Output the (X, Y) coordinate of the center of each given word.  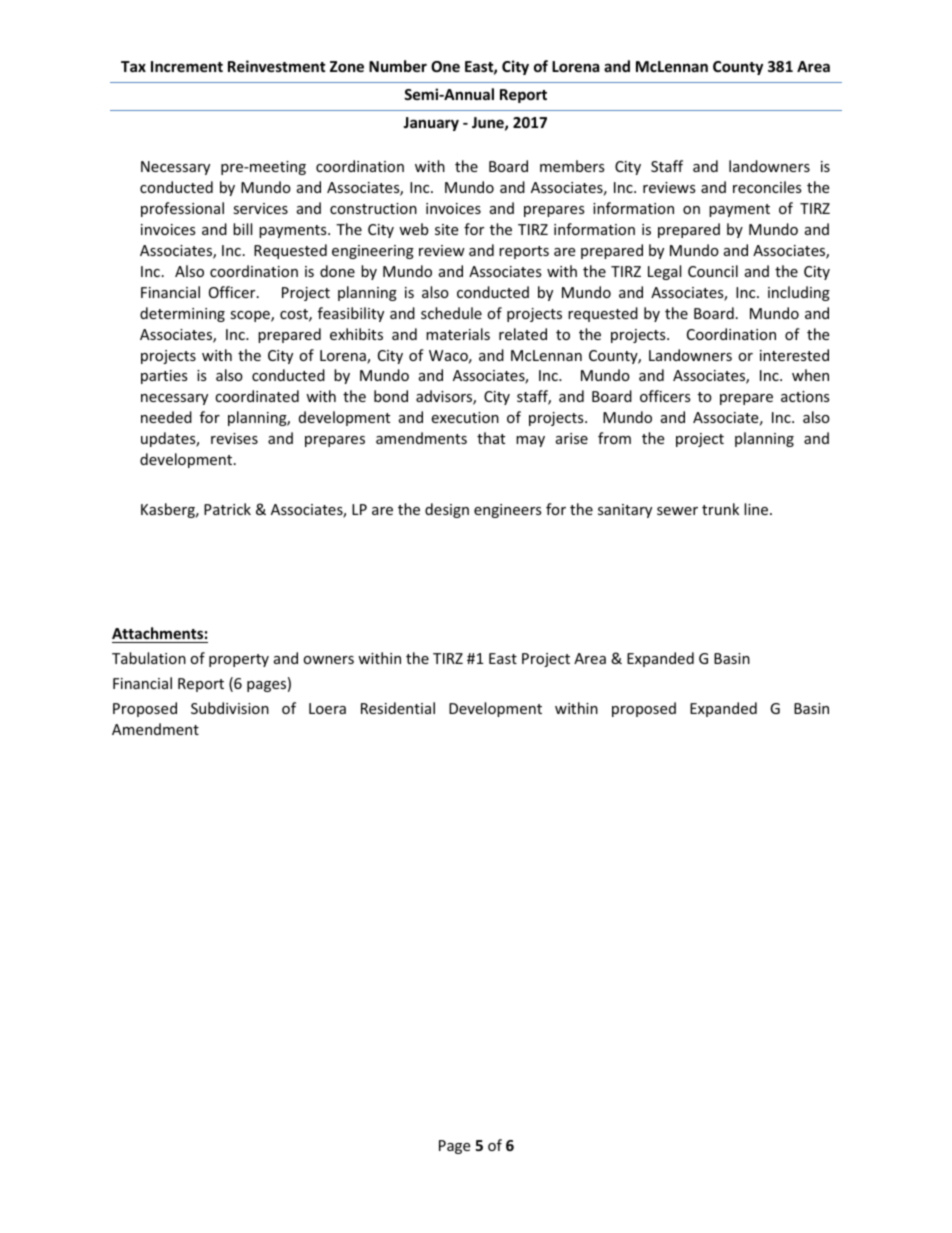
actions (805, 396)
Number (398, 66)
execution (465, 417)
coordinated (257, 396)
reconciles (767, 187)
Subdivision (230, 708)
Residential (398, 708)
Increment (187, 66)
